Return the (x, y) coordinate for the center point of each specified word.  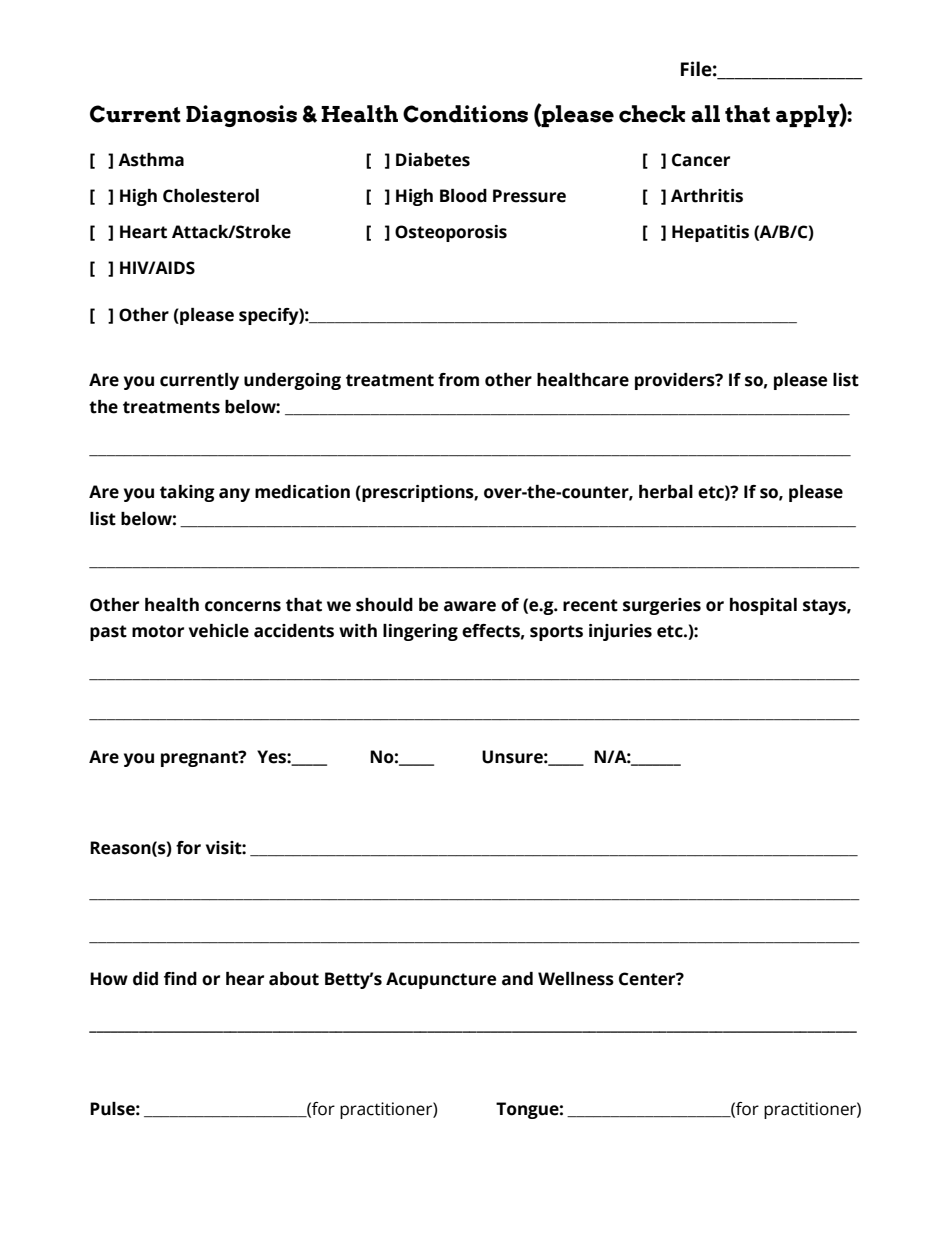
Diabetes (433, 160)
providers (676, 381)
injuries (620, 632)
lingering (420, 632)
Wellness (576, 979)
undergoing (292, 381)
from (458, 380)
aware (470, 606)
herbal (666, 492)
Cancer (701, 160)
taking (187, 493)
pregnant (200, 759)
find (180, 979)
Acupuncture (441, 980)
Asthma (151, 160)
